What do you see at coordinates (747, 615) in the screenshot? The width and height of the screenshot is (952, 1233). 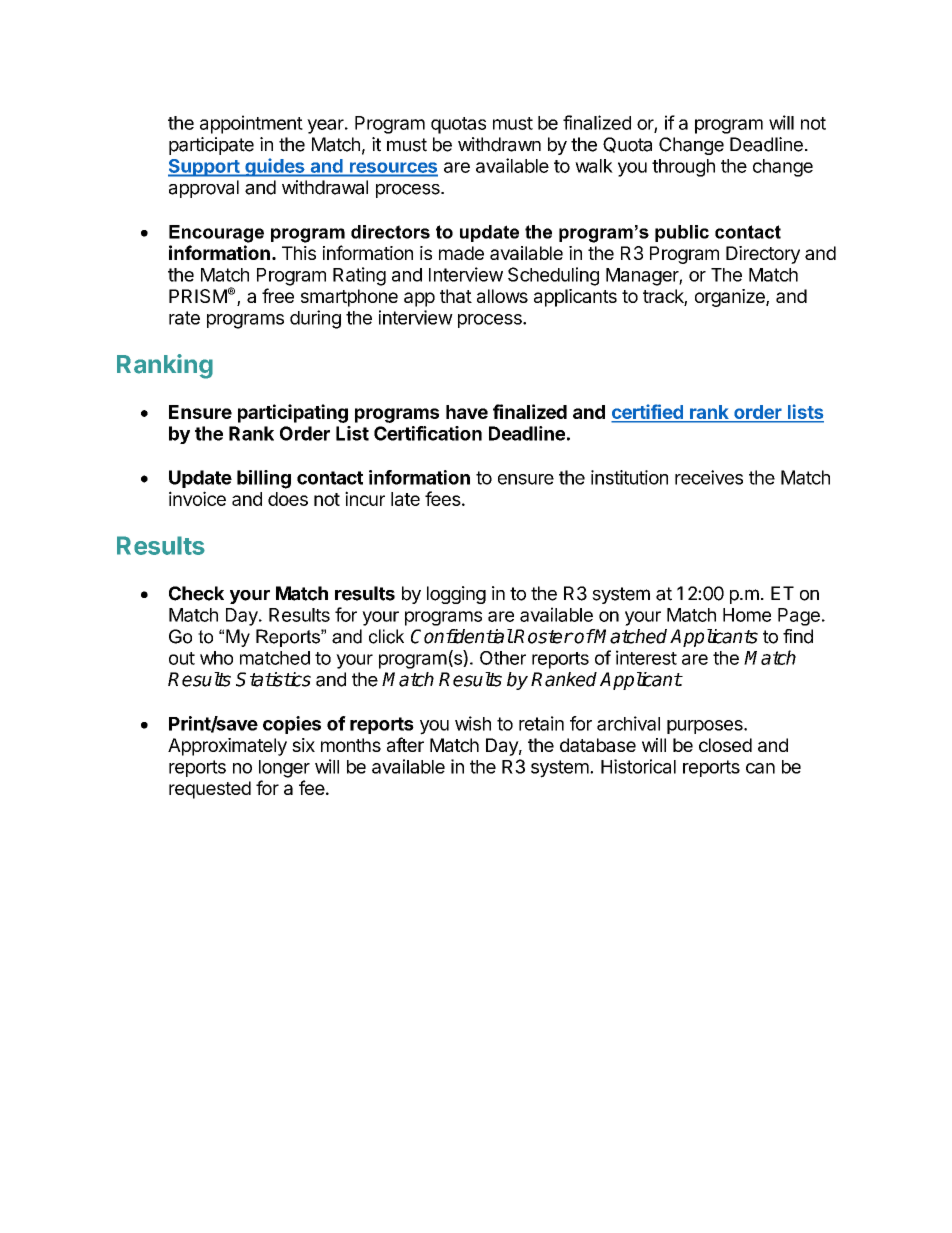 I see `Home` at bounding box center [747, 615].
